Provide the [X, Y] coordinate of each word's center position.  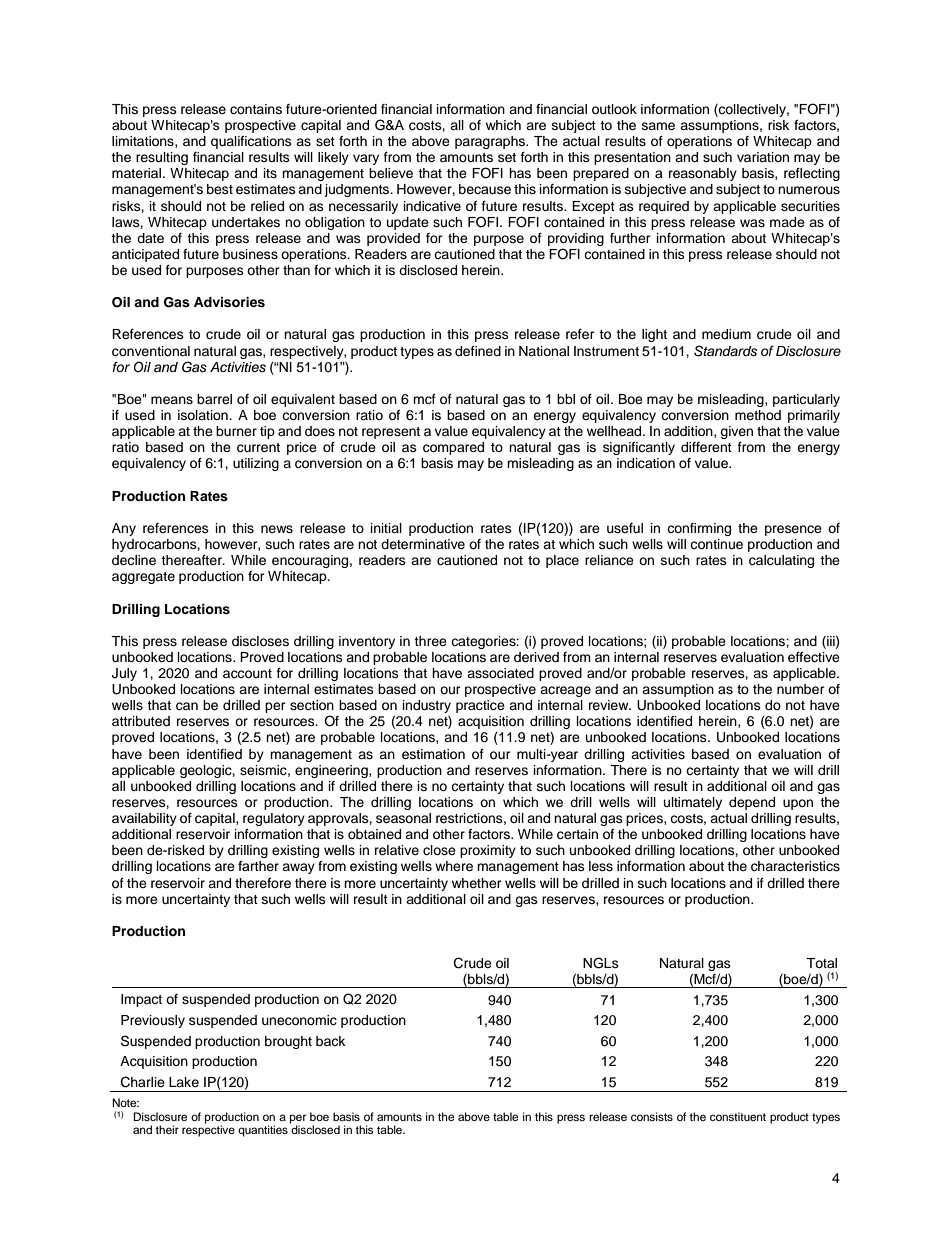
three [430, 641]
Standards [725, 351]
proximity [488, 851]
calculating [781, 561]
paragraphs [491, 142]
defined [478, 351]
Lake [184, 1082]
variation [763, 157]
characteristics [795, 866]
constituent [738, 1116]
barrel [214, 399]
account [247, 674]
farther [258, 866]
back [330, 1041]
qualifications [251, 142]
